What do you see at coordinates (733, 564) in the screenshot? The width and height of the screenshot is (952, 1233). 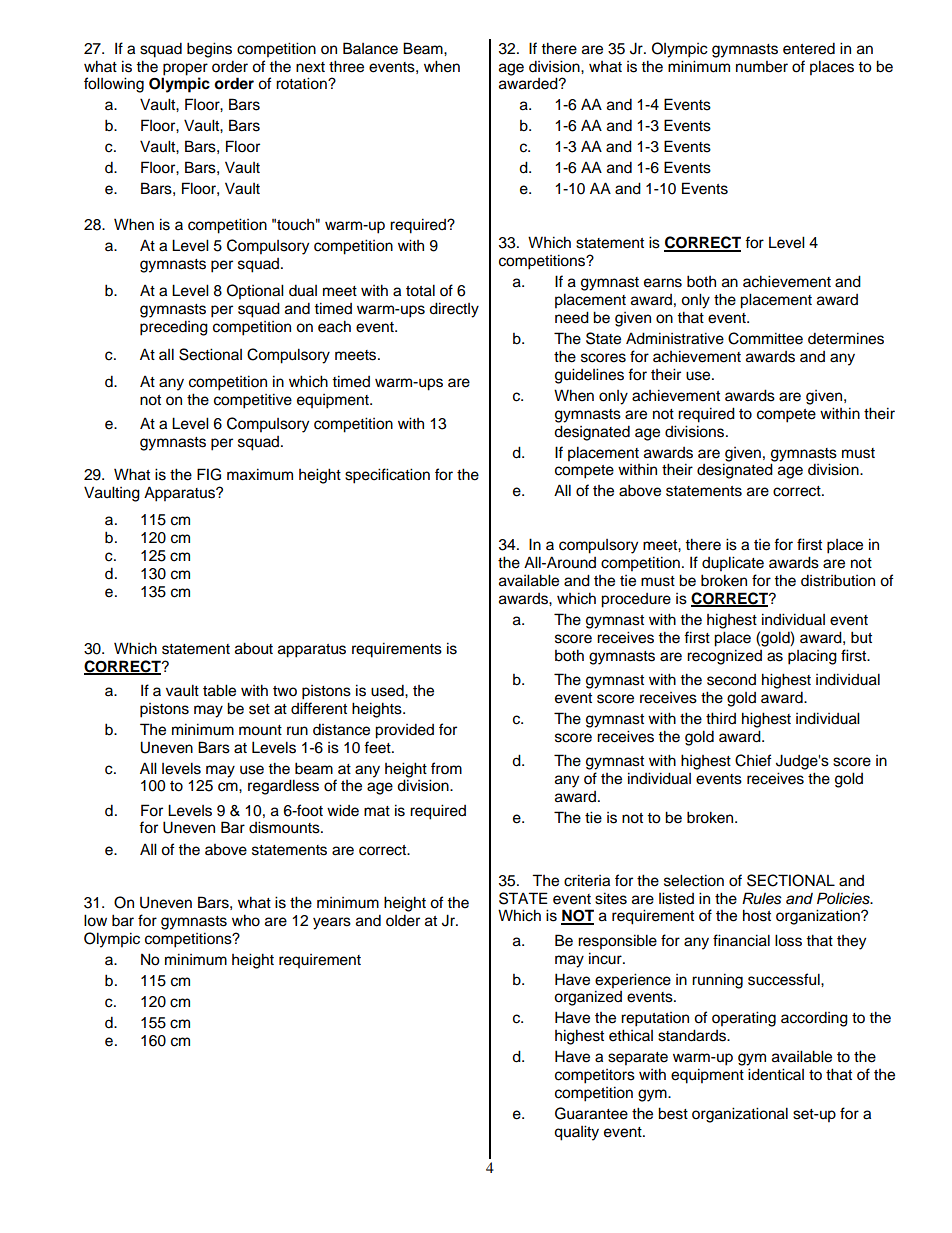 I see `duplicate` at bounding box center [733, 564].
